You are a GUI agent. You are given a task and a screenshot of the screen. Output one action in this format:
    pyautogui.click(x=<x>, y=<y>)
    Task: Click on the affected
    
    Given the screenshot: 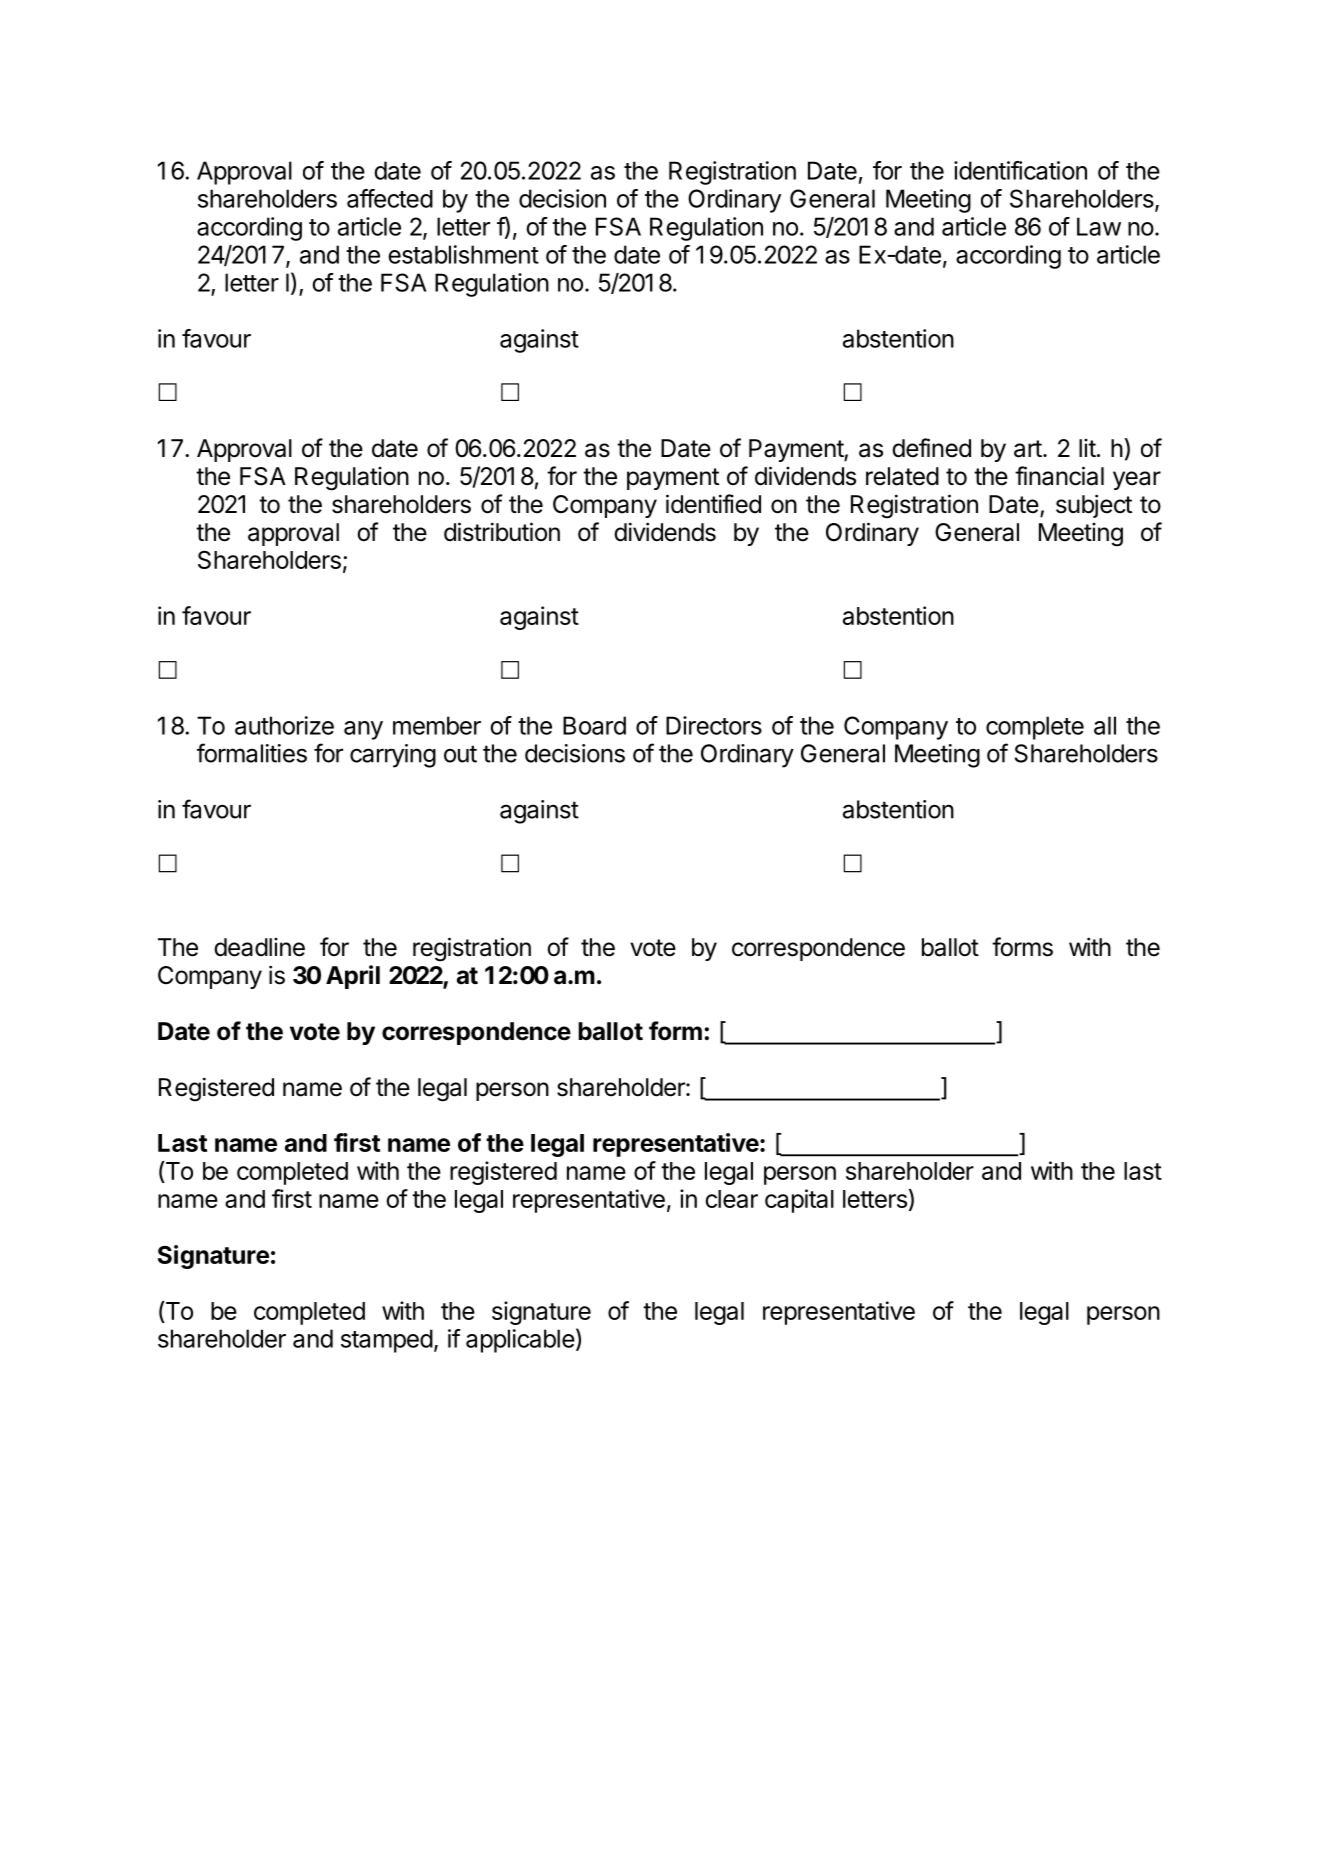 What is the action you would take?
    pyautogui.click(x=390, y=198)
